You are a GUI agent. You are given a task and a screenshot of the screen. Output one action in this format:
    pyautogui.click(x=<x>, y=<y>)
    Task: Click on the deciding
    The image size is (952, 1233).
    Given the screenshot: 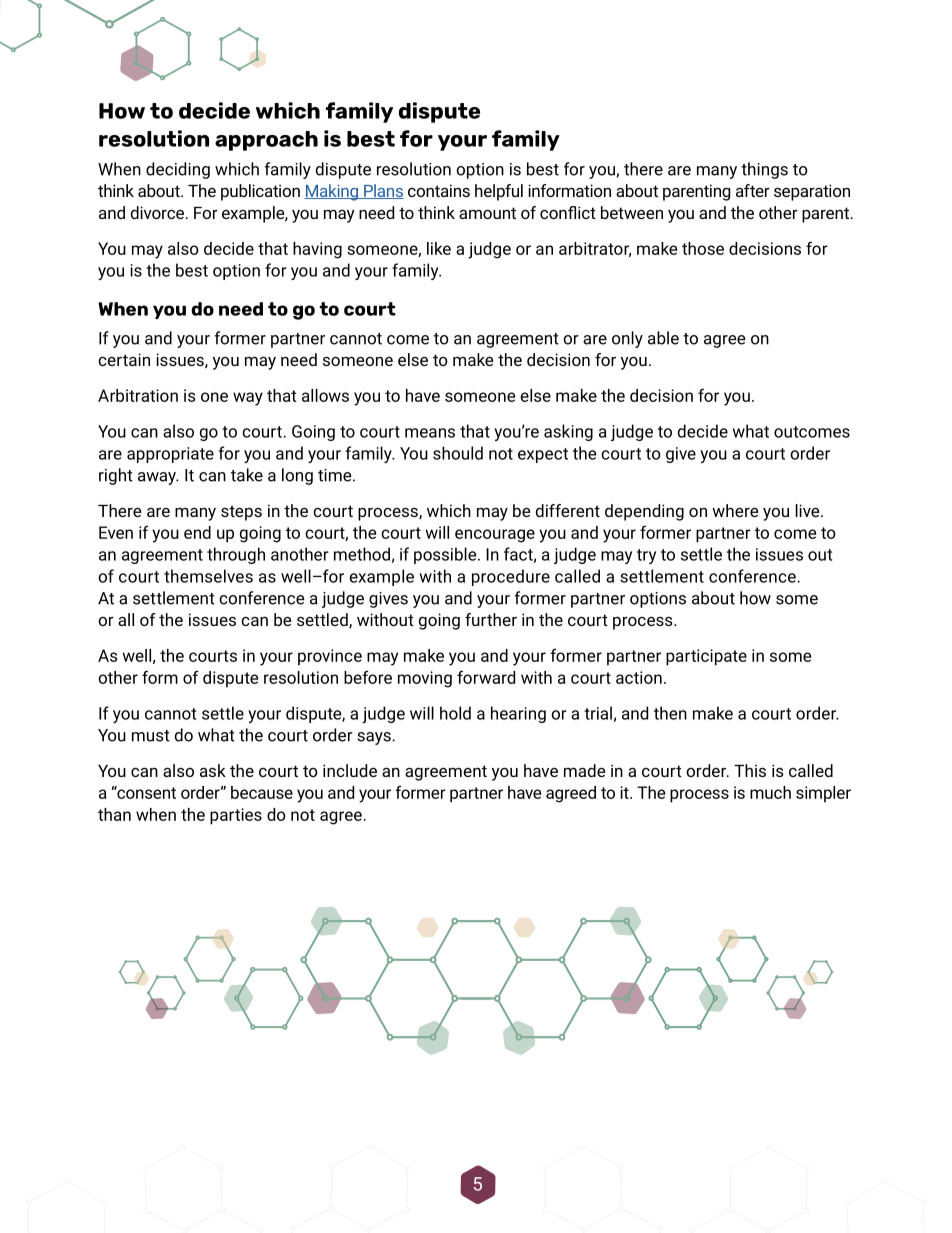 What is the action you would take?
    pyautogui.click(x=178, y=170)
